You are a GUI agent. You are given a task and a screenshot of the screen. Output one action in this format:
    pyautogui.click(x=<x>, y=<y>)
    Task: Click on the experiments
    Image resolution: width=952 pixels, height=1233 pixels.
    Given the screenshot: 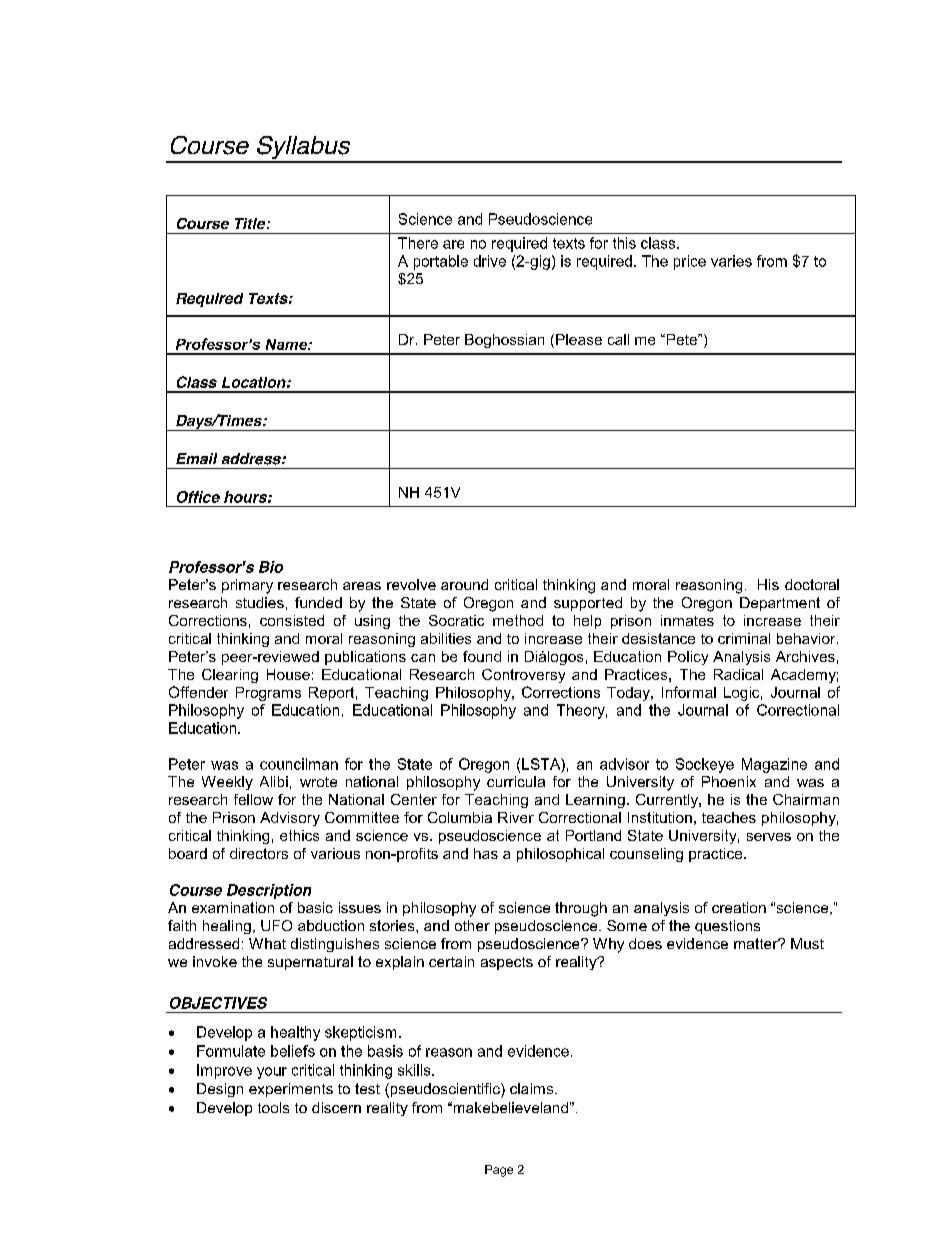 What is the action you would take?
    pyautogui.click(x=291, y=1090)
